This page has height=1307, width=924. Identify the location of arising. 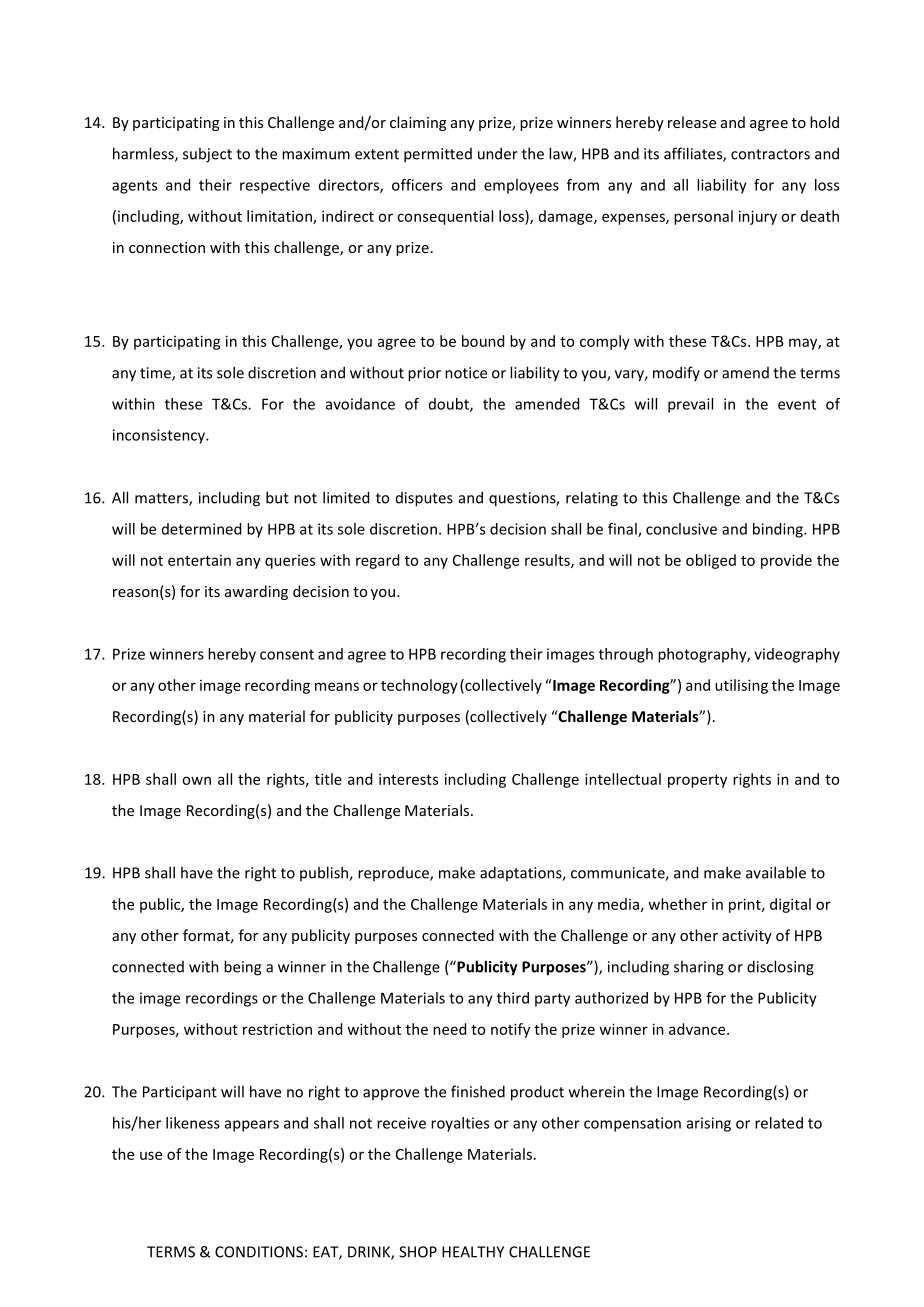
(709, 1124).
